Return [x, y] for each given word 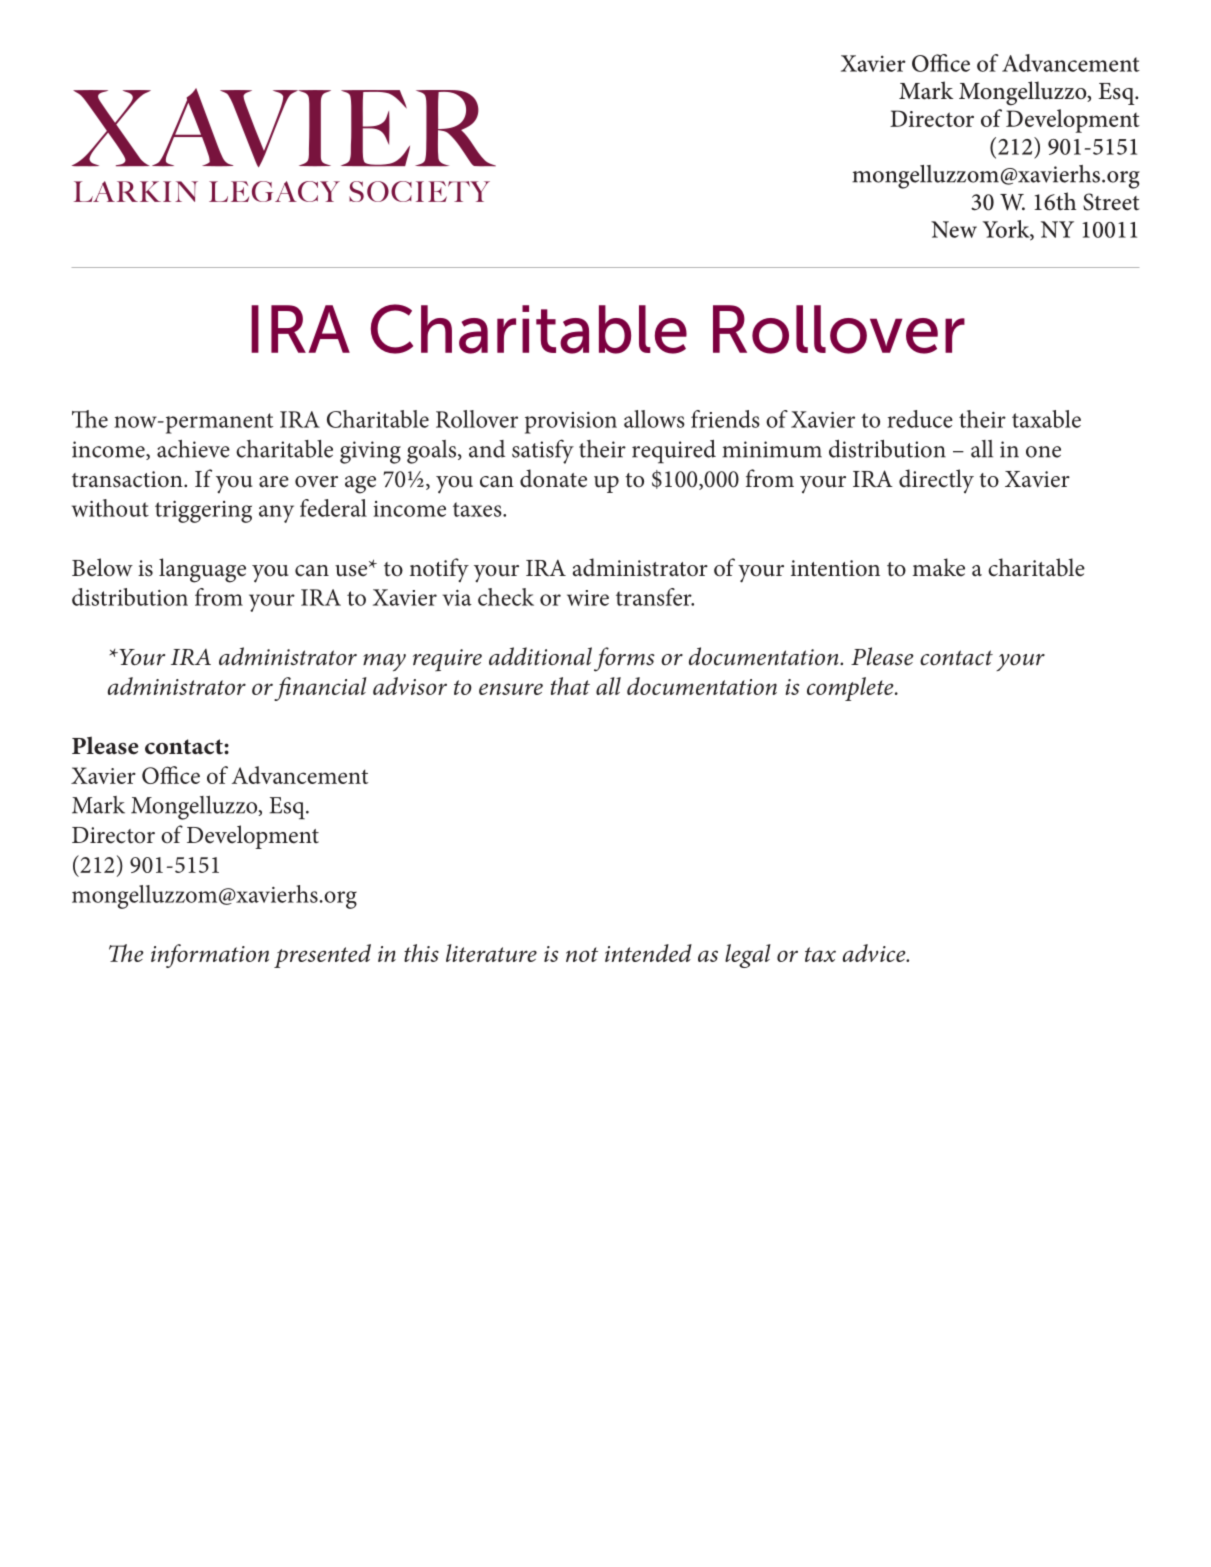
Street [1111, 202]
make [939, 567]
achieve [193, 449]
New [954, 229]
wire [588, 598]
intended [648, 953]
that [570, 686]
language [202, 570]
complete [851, 689]
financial [320, 689]
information [210, 956]
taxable [1046, 419]
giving [370, 452]
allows [654, 419]
